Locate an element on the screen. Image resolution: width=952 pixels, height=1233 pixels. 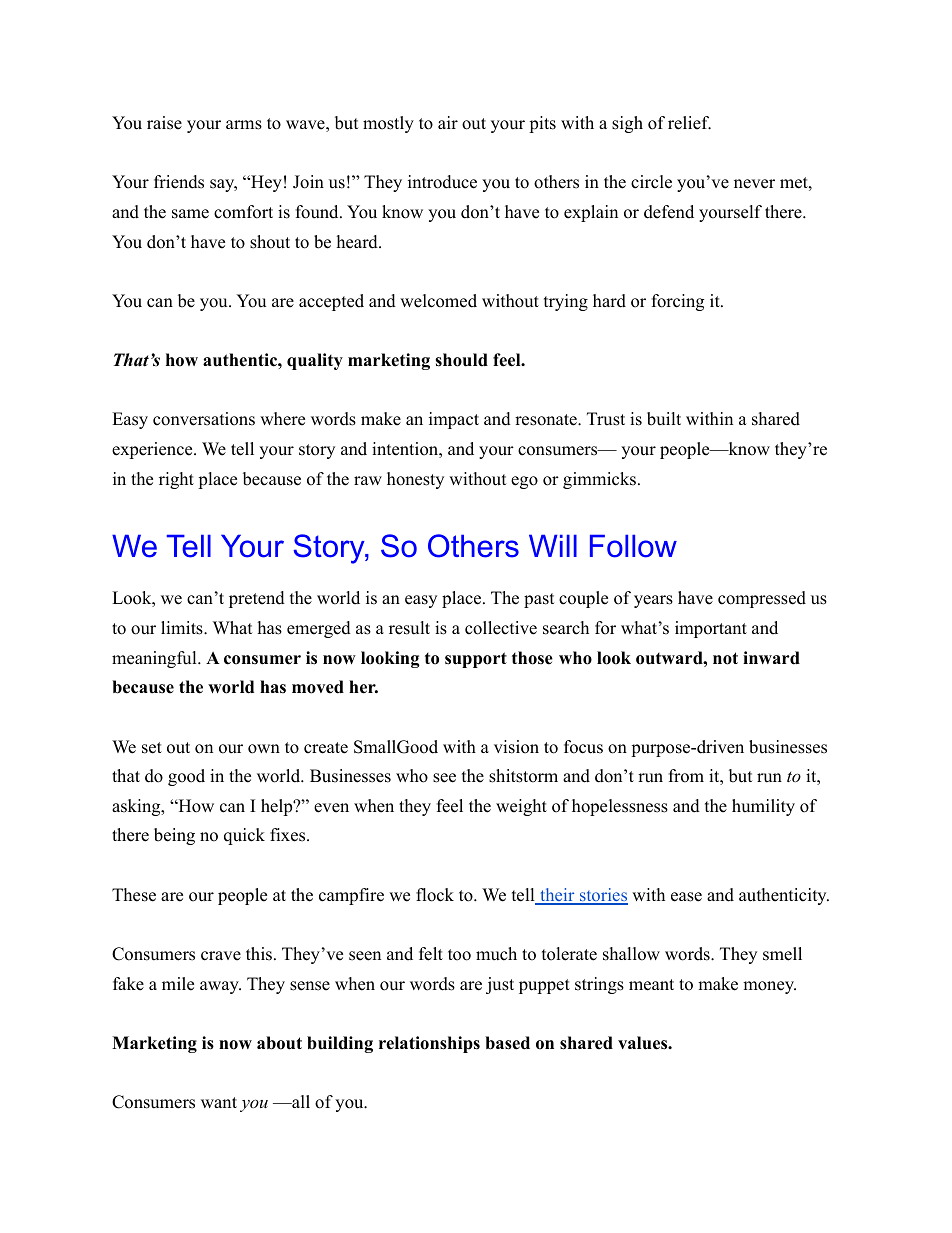
should is located at coordinates (461, 360).
